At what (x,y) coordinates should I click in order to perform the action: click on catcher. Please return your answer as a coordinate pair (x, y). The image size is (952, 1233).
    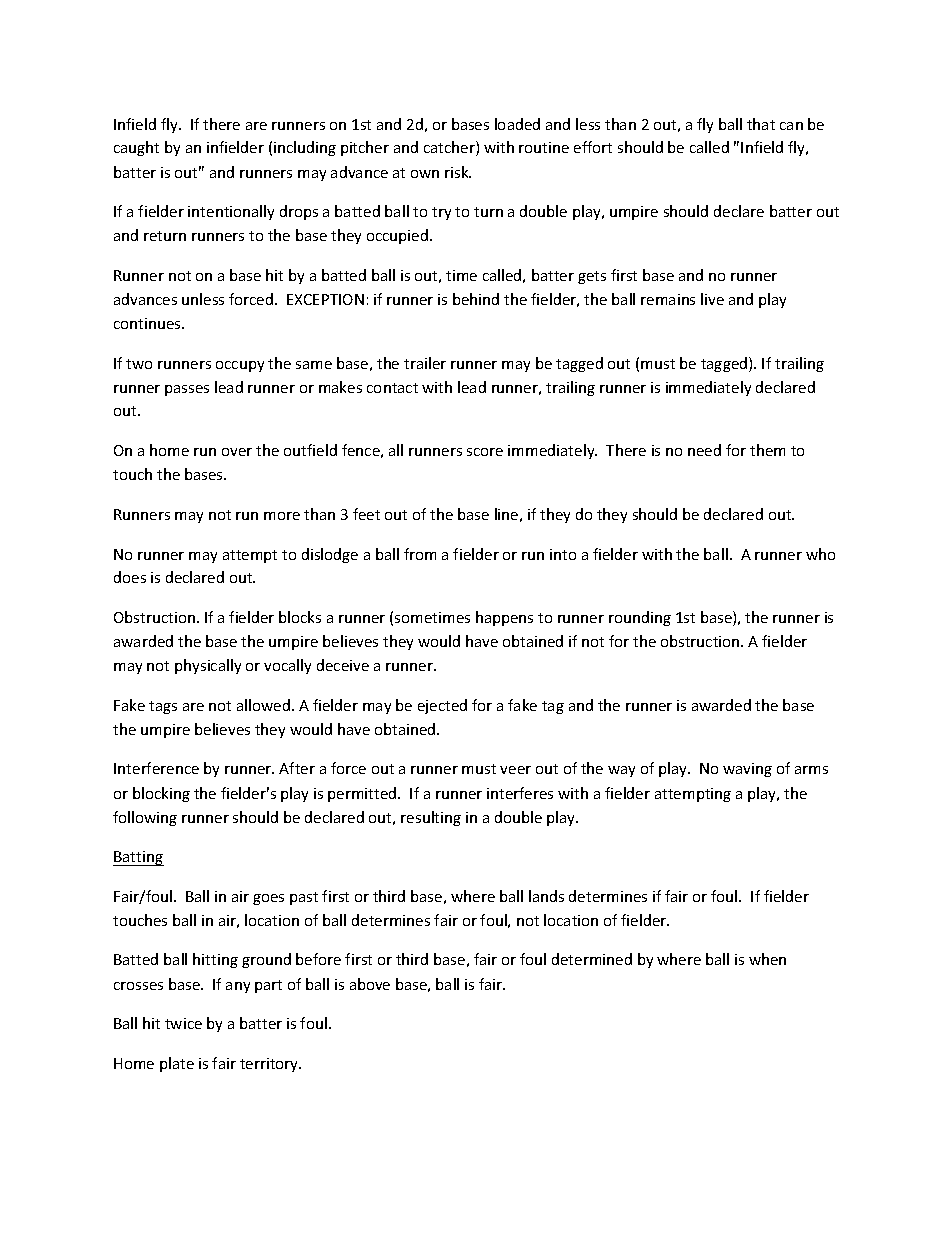
    Looking at the image, I should click on (450, 148).
